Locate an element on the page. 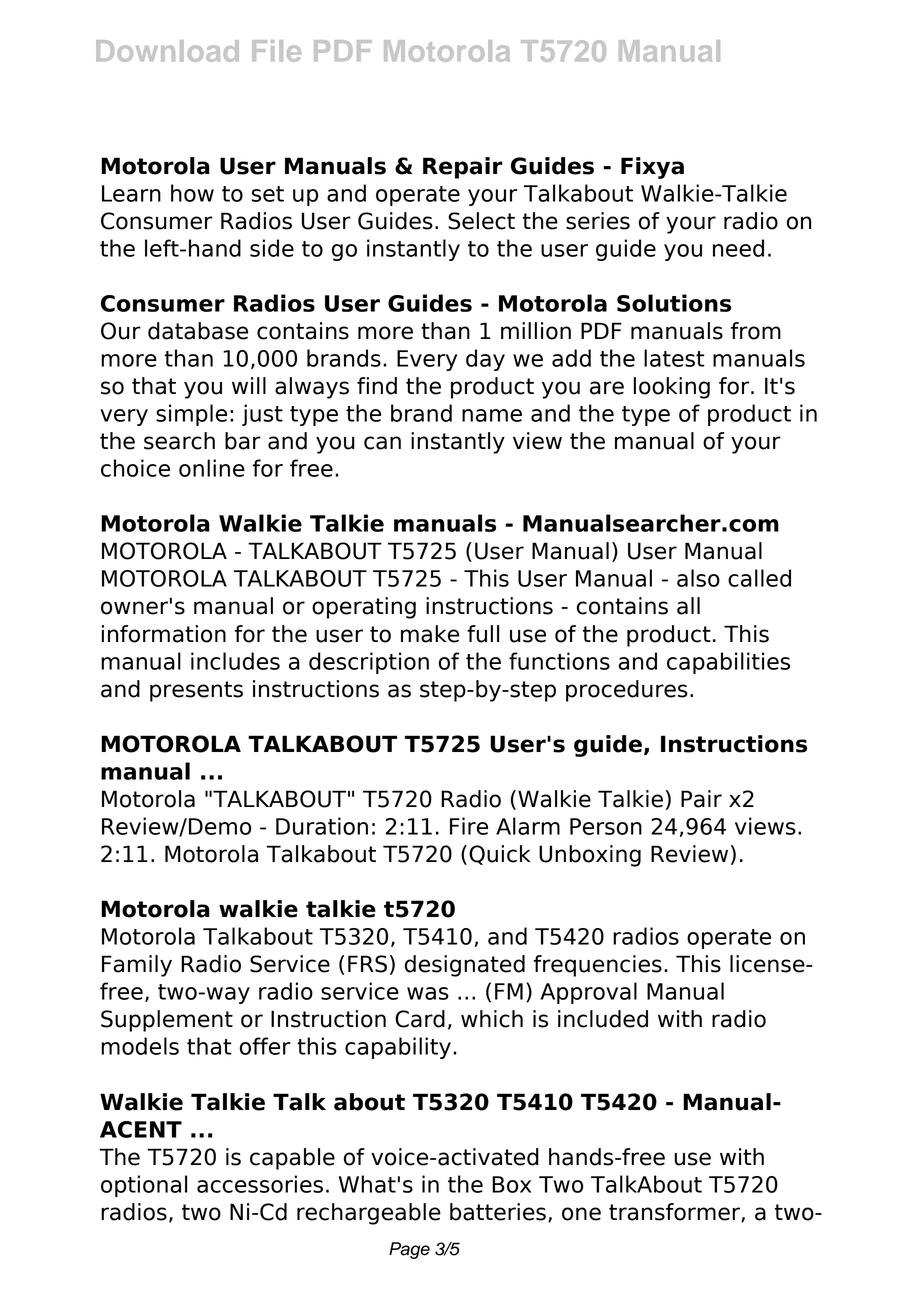 This page has height=1311, width=924. series is located at coordinates (598, 221).
